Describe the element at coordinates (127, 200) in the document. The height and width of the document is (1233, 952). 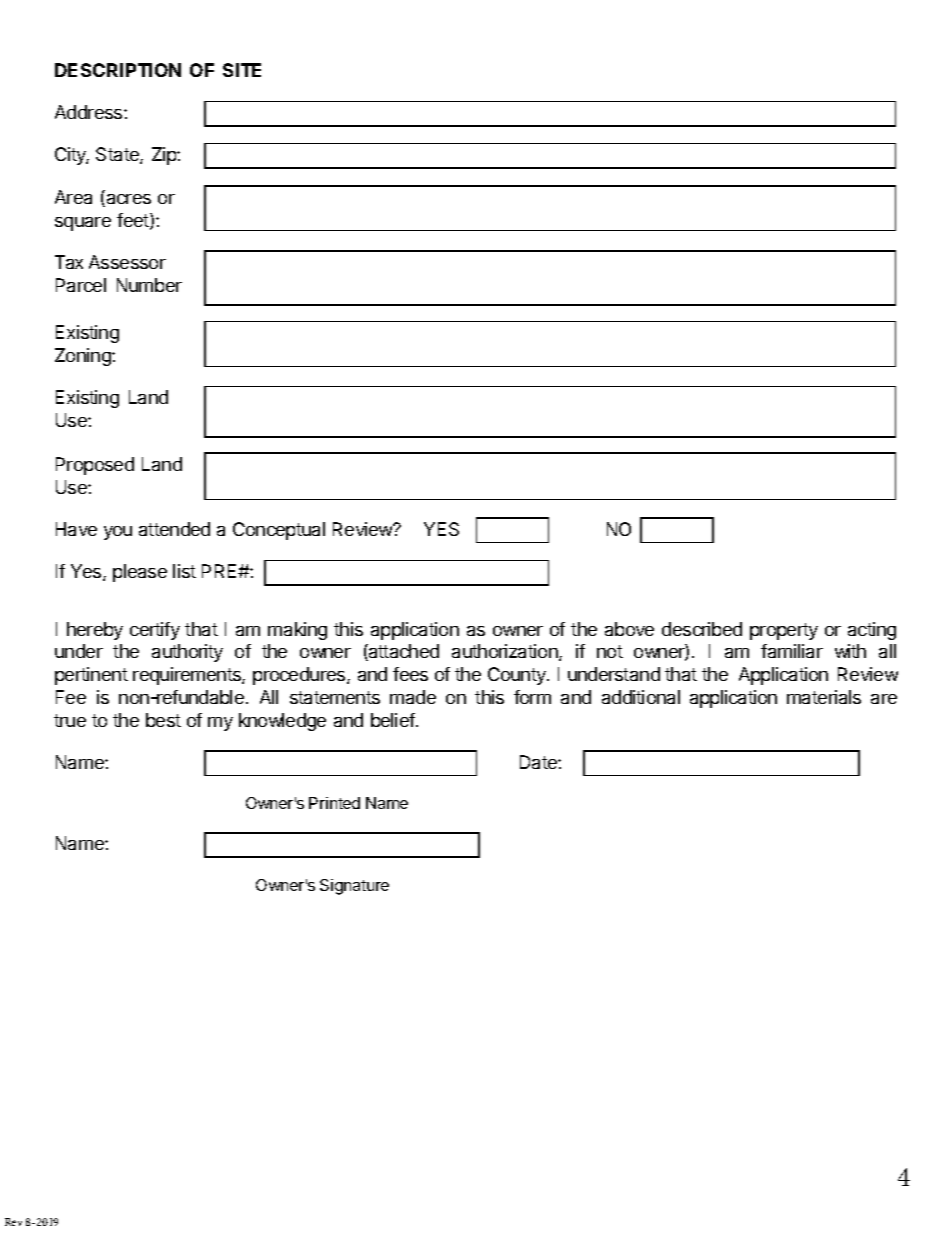
I see `acres` at that location.
